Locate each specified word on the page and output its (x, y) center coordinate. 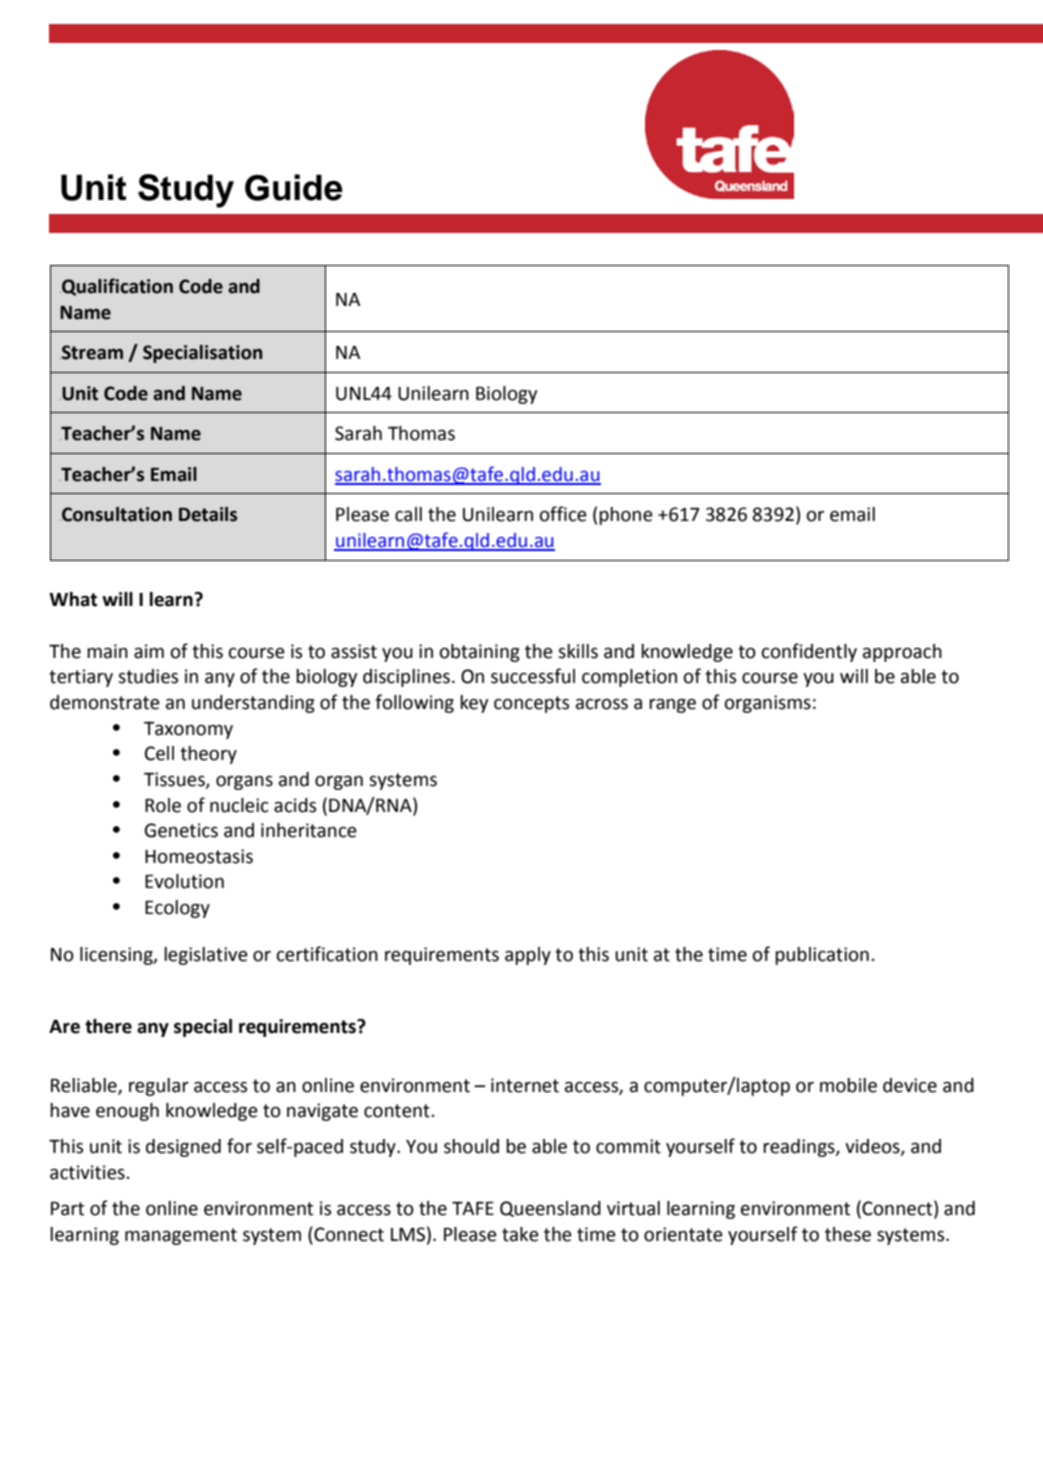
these (848, 1234)
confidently (809, 652)
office (563, 514)
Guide (294, 187)
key (474, 704)
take (520, 1234)
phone (626, 516)
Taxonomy (188, 730)
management (181, 1236)
